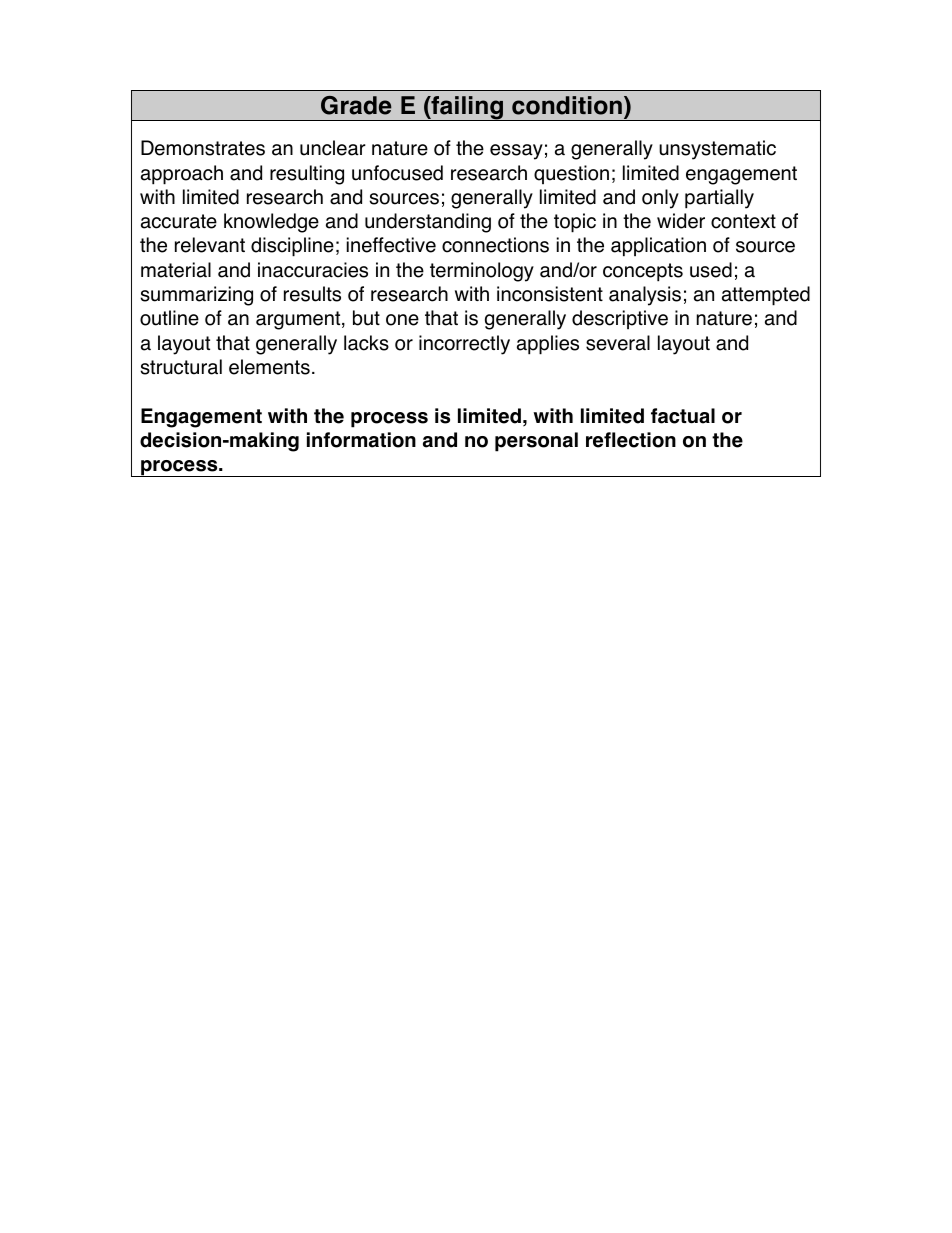 This page has height=1233, width=952. I want to click on understanding, so click(428, 223).
